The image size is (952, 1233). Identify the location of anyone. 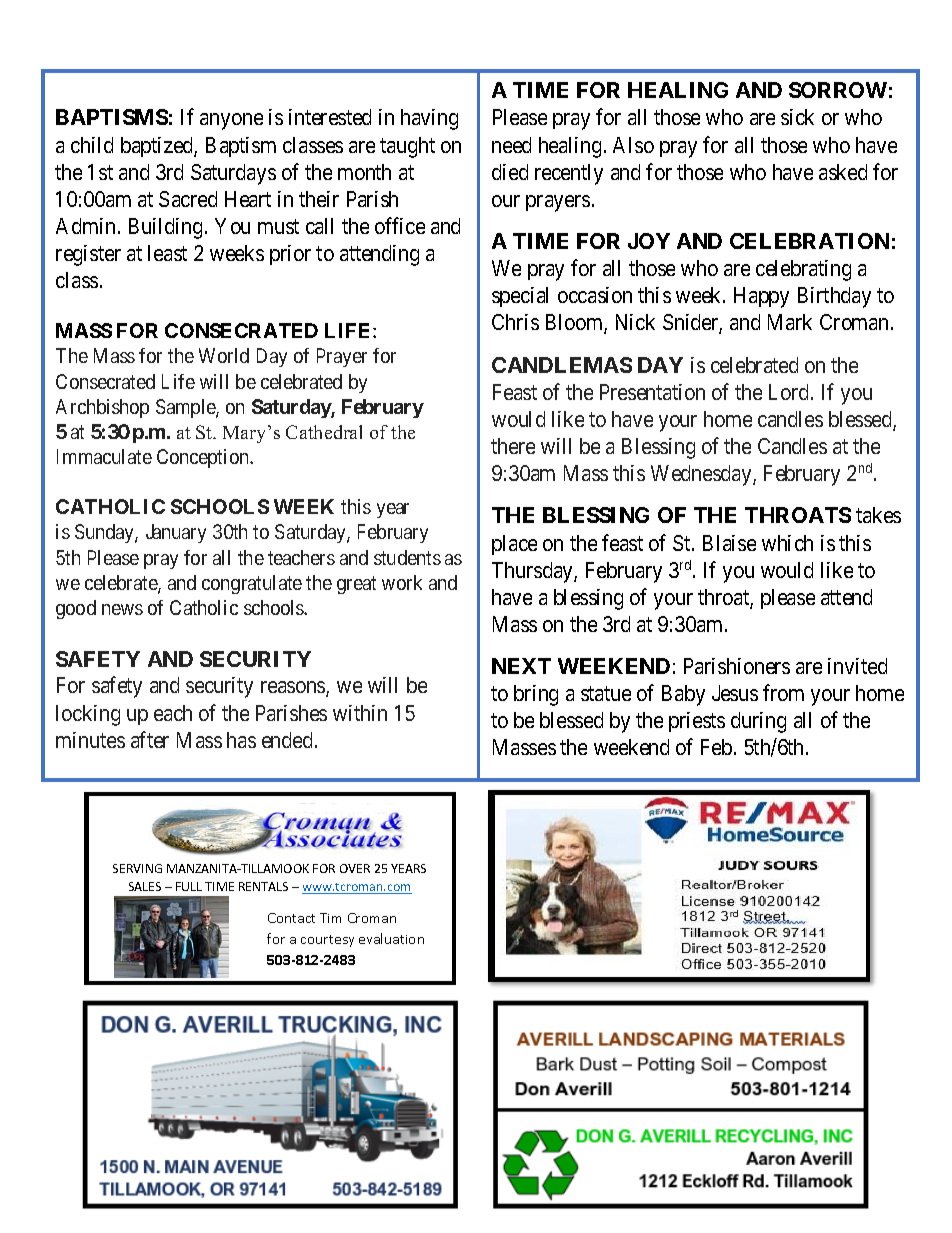
(231, 121).
